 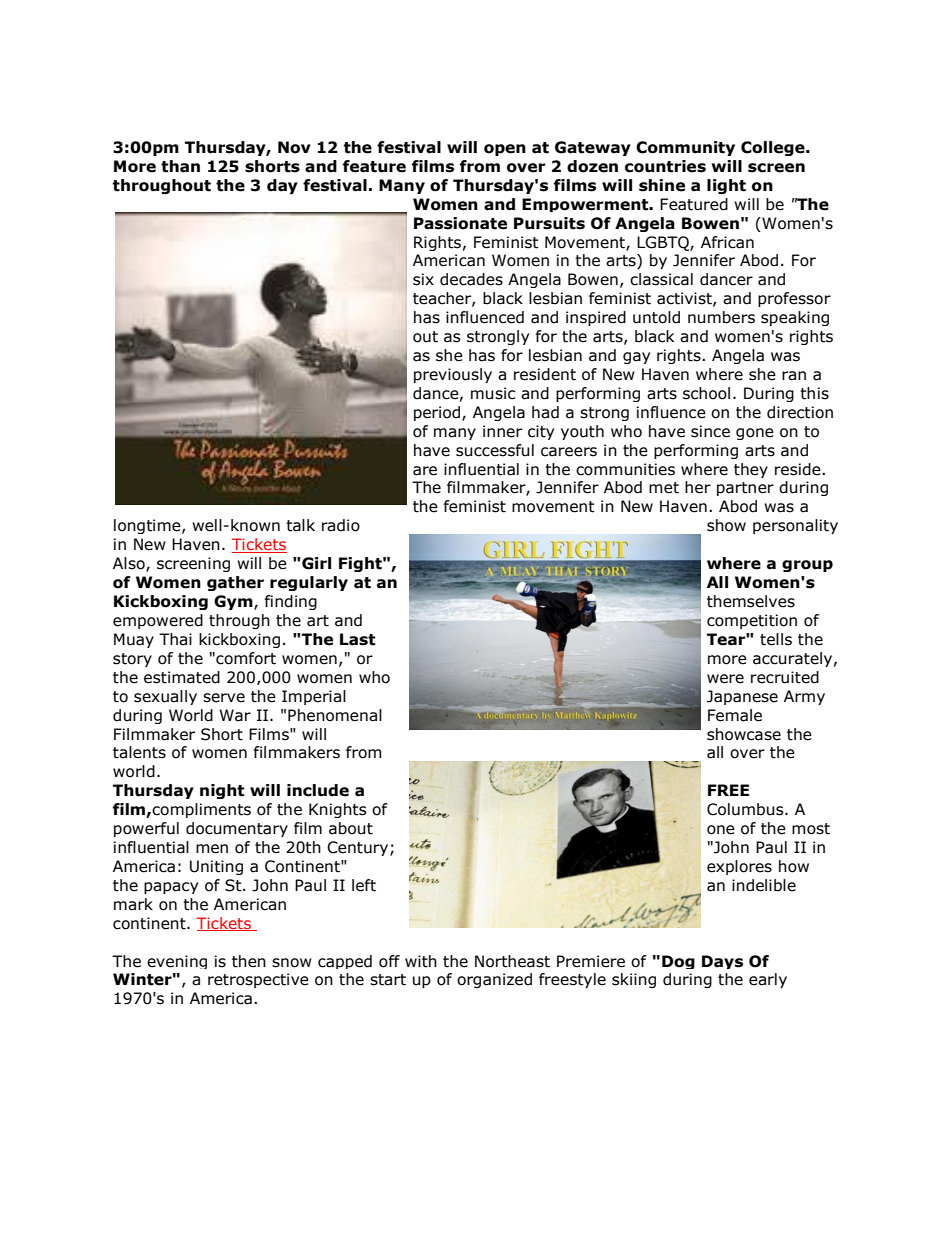 What do you see at coordinates (726, 186) in the image?
I see `light` at bounding box center [726, 186].
